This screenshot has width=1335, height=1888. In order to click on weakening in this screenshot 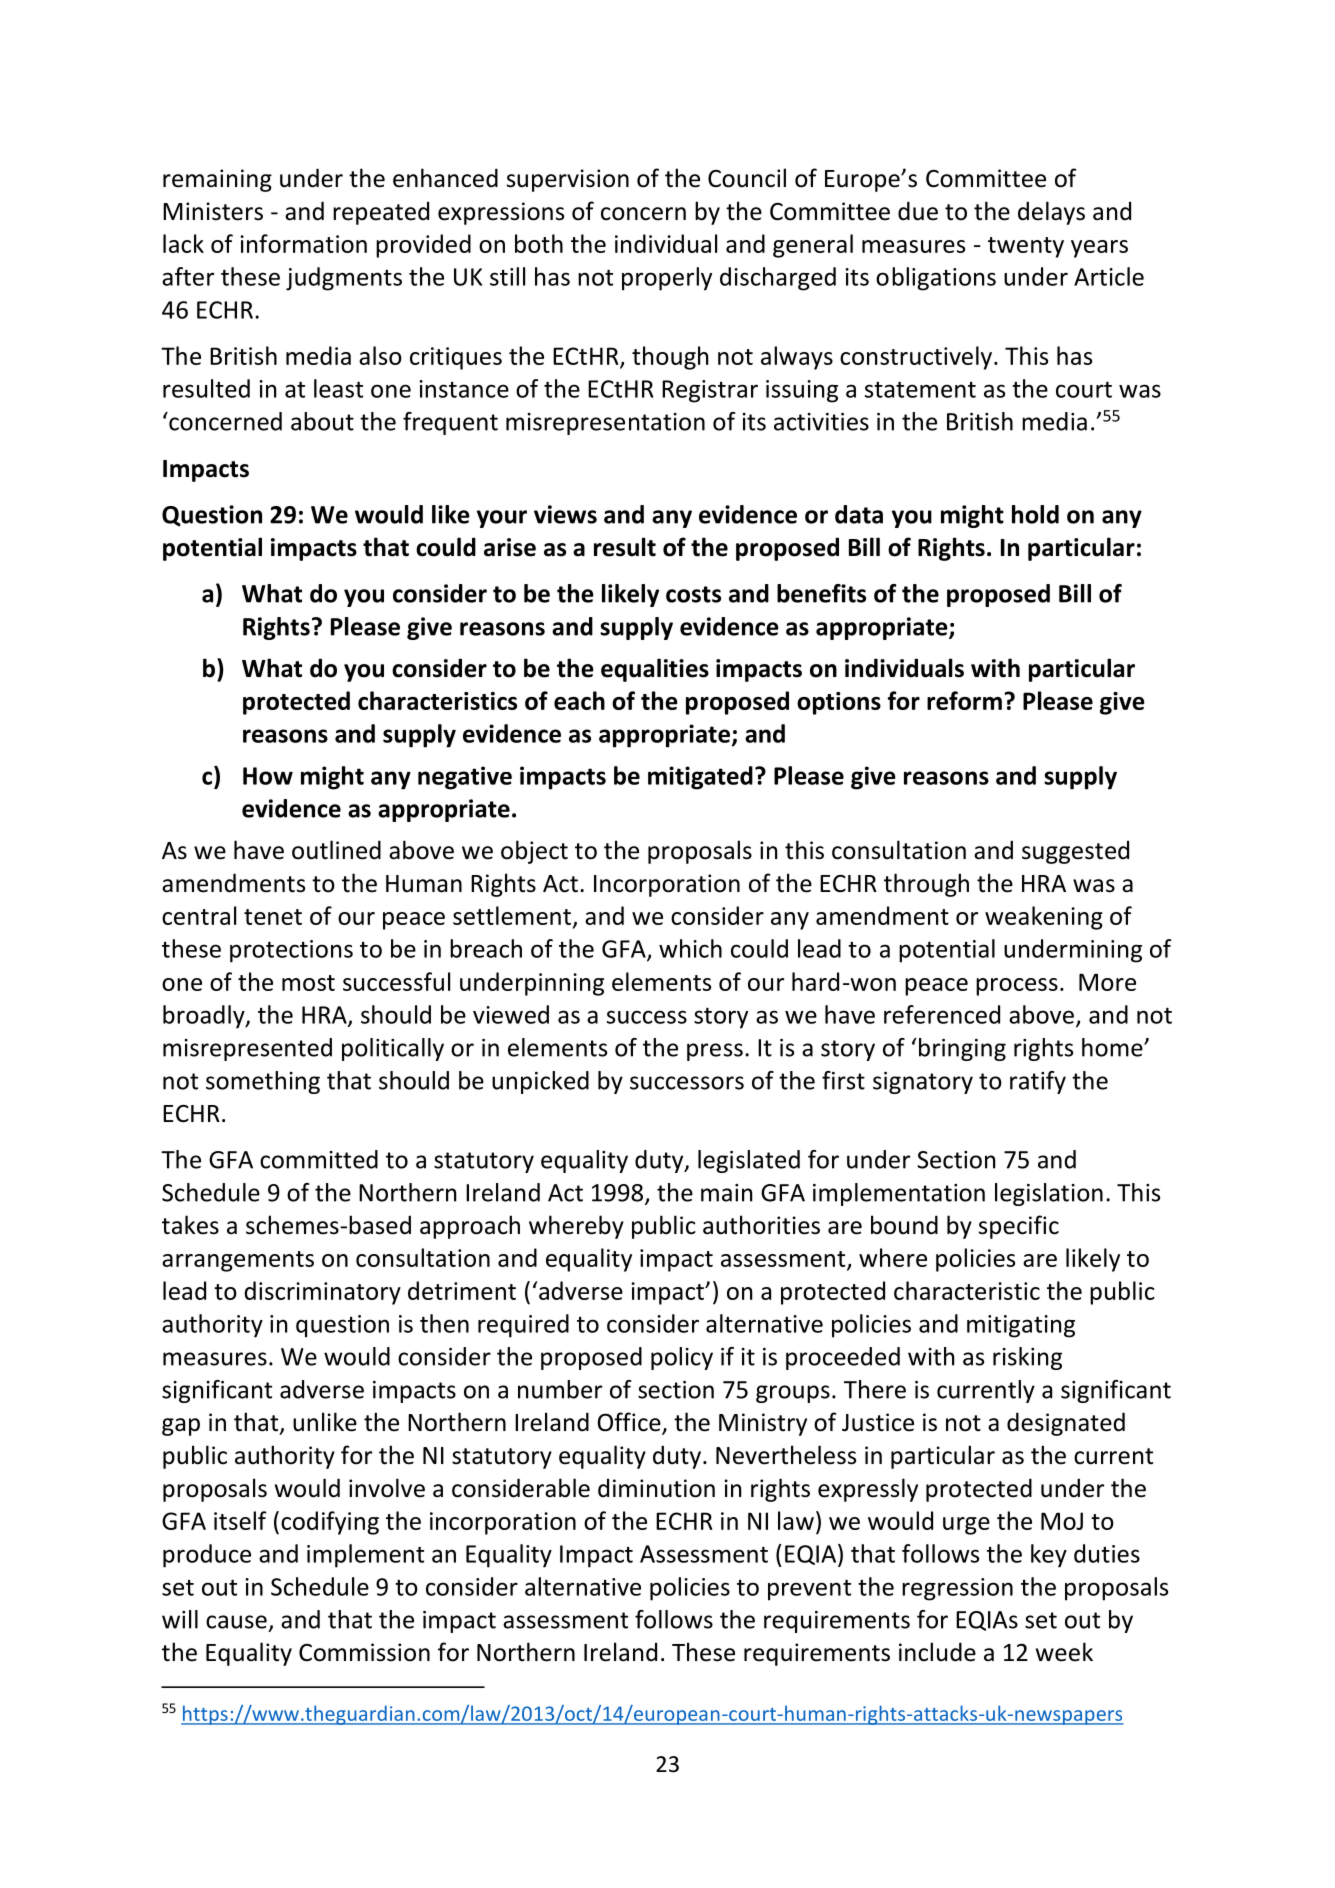, I will do `click(1044, 918)`.
